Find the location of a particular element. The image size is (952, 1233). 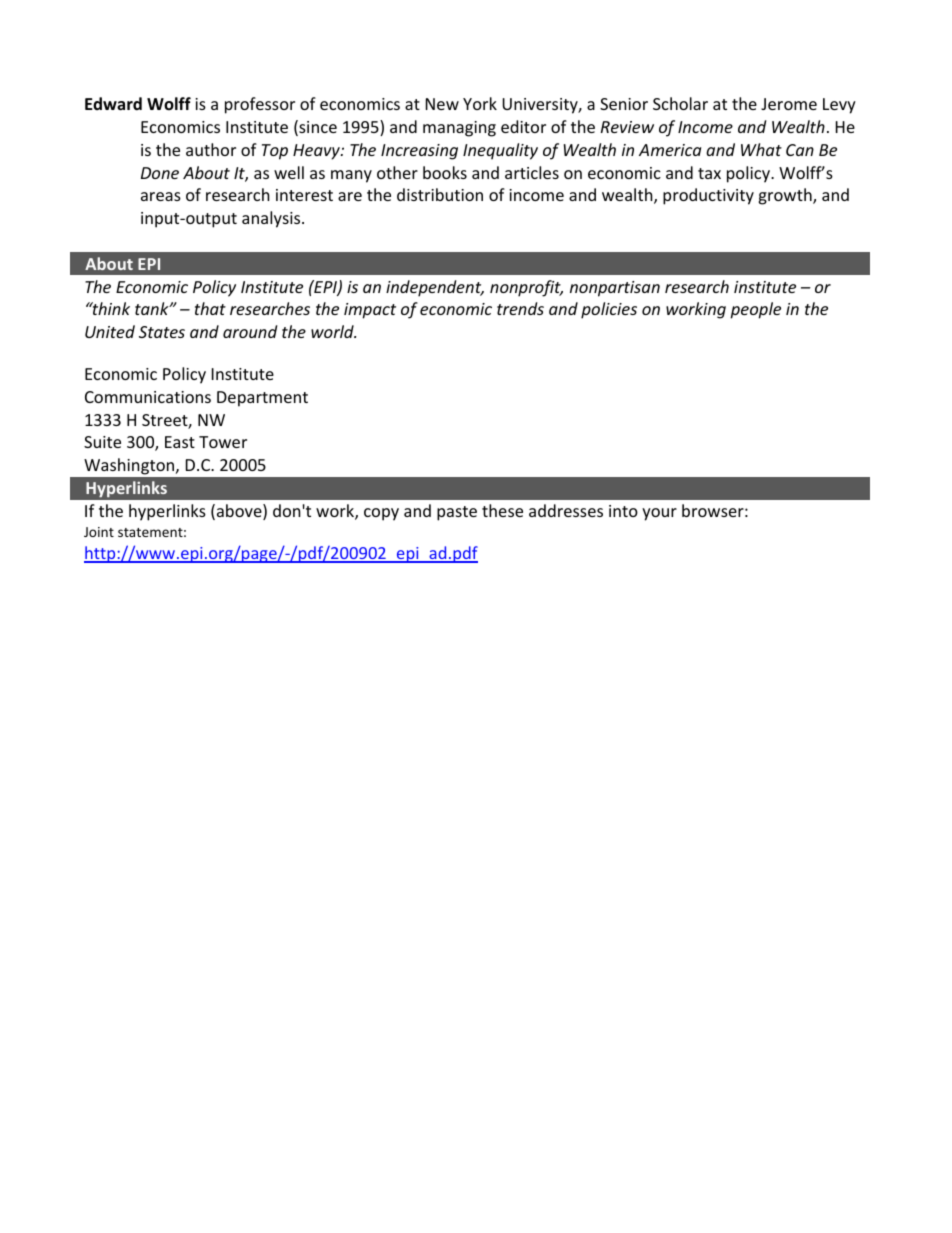

professor is located at coordinates (260, 105).
